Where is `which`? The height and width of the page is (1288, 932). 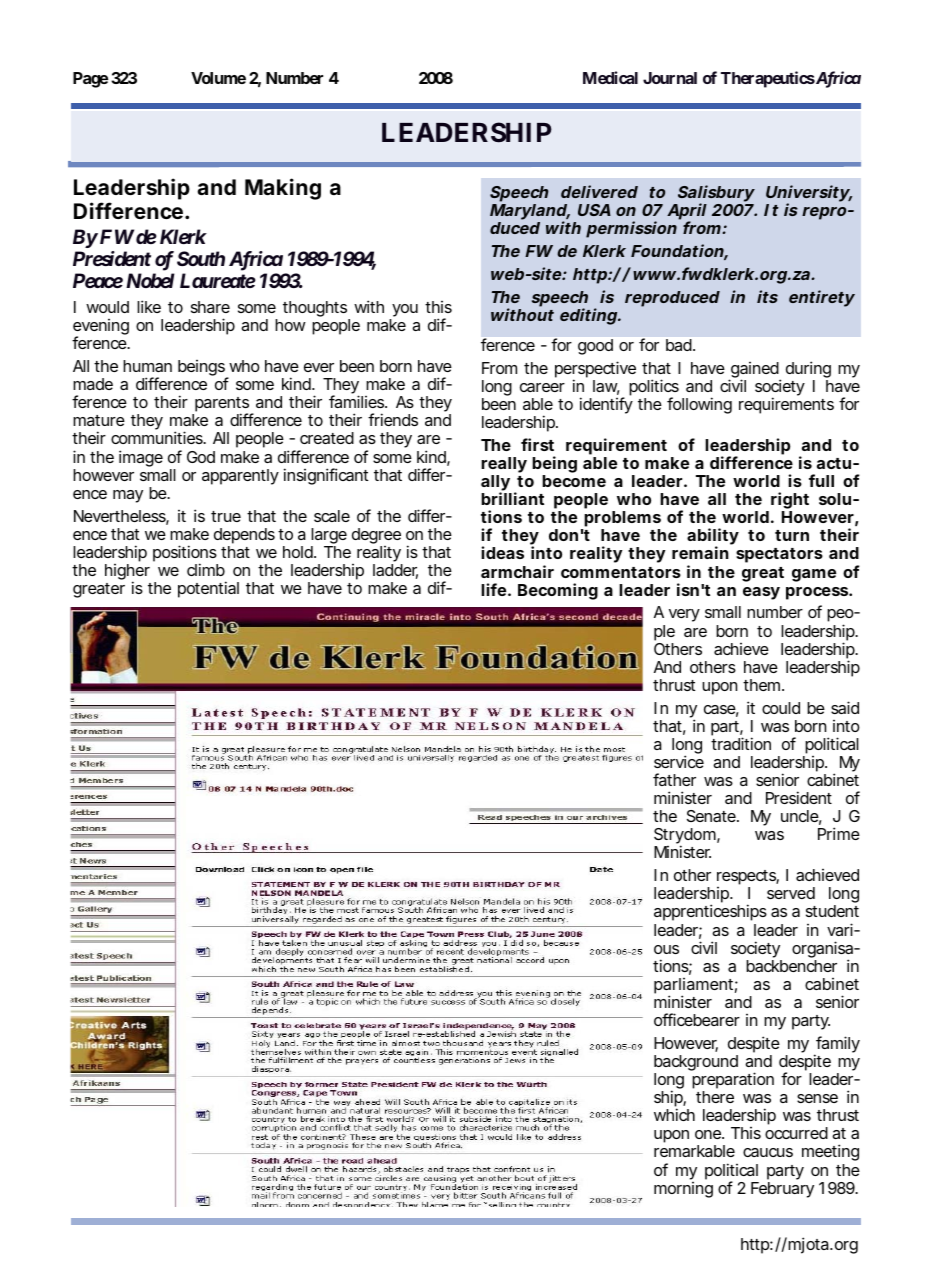
which is located at coordinates (674, 1114).
